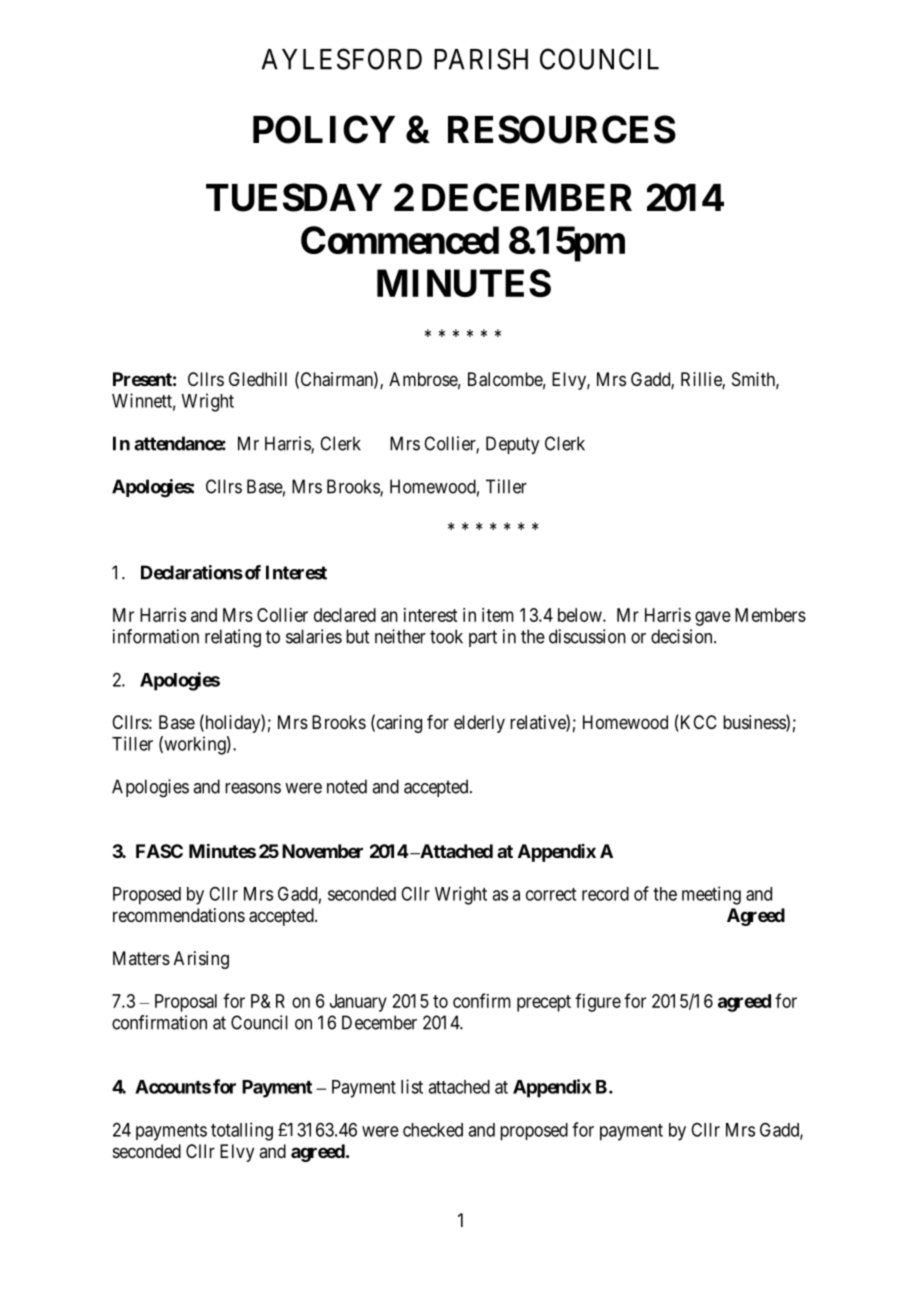 This screenshot has height=1308, width=924. What do you see at coordinates (479, 724) in the screenshot?
I see `elderly` at bounding box center [479, 724].
